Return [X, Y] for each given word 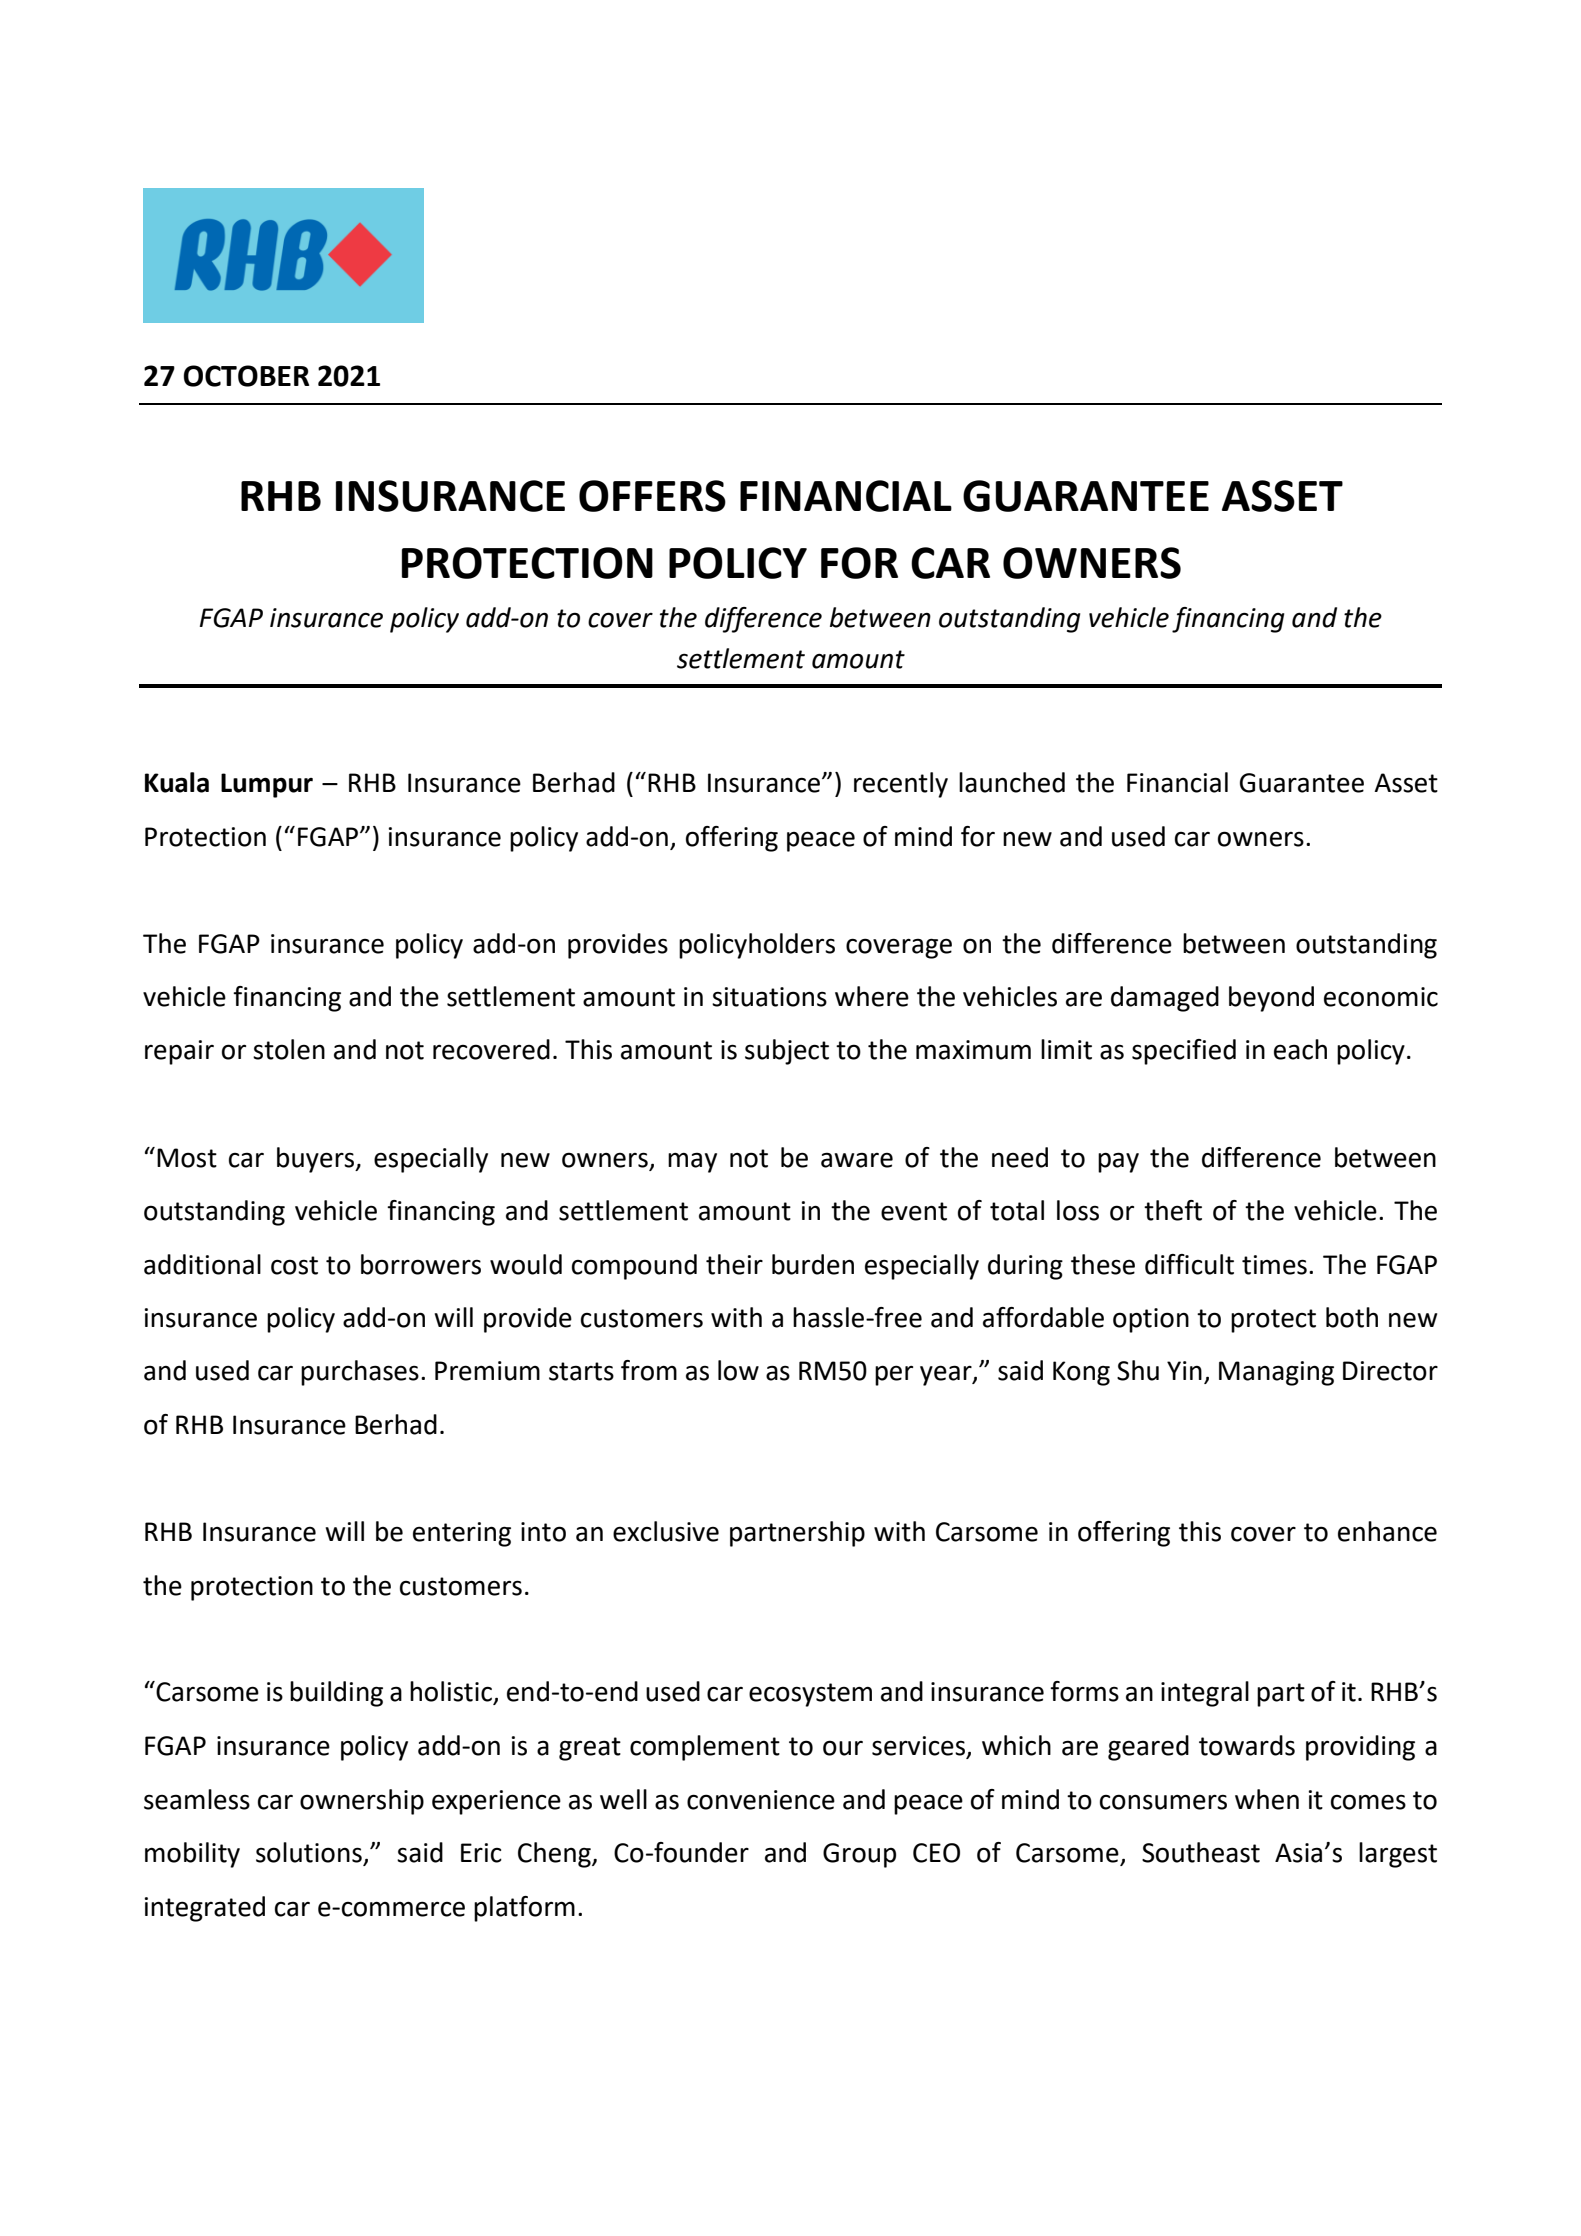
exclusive [666, 1531]
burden [813, 1264]
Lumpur [267, 785]
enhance [1387, 1531]
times [1274, 1265]
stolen [289, 1049]
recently [901, 785]
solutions [310, 1853]
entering [462, 1534]
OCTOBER [246, 376]
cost [294, 1265]
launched [1012, 782]
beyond [1271, 999]
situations [769, 997]
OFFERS [652, 496]
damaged [1165, 999]
